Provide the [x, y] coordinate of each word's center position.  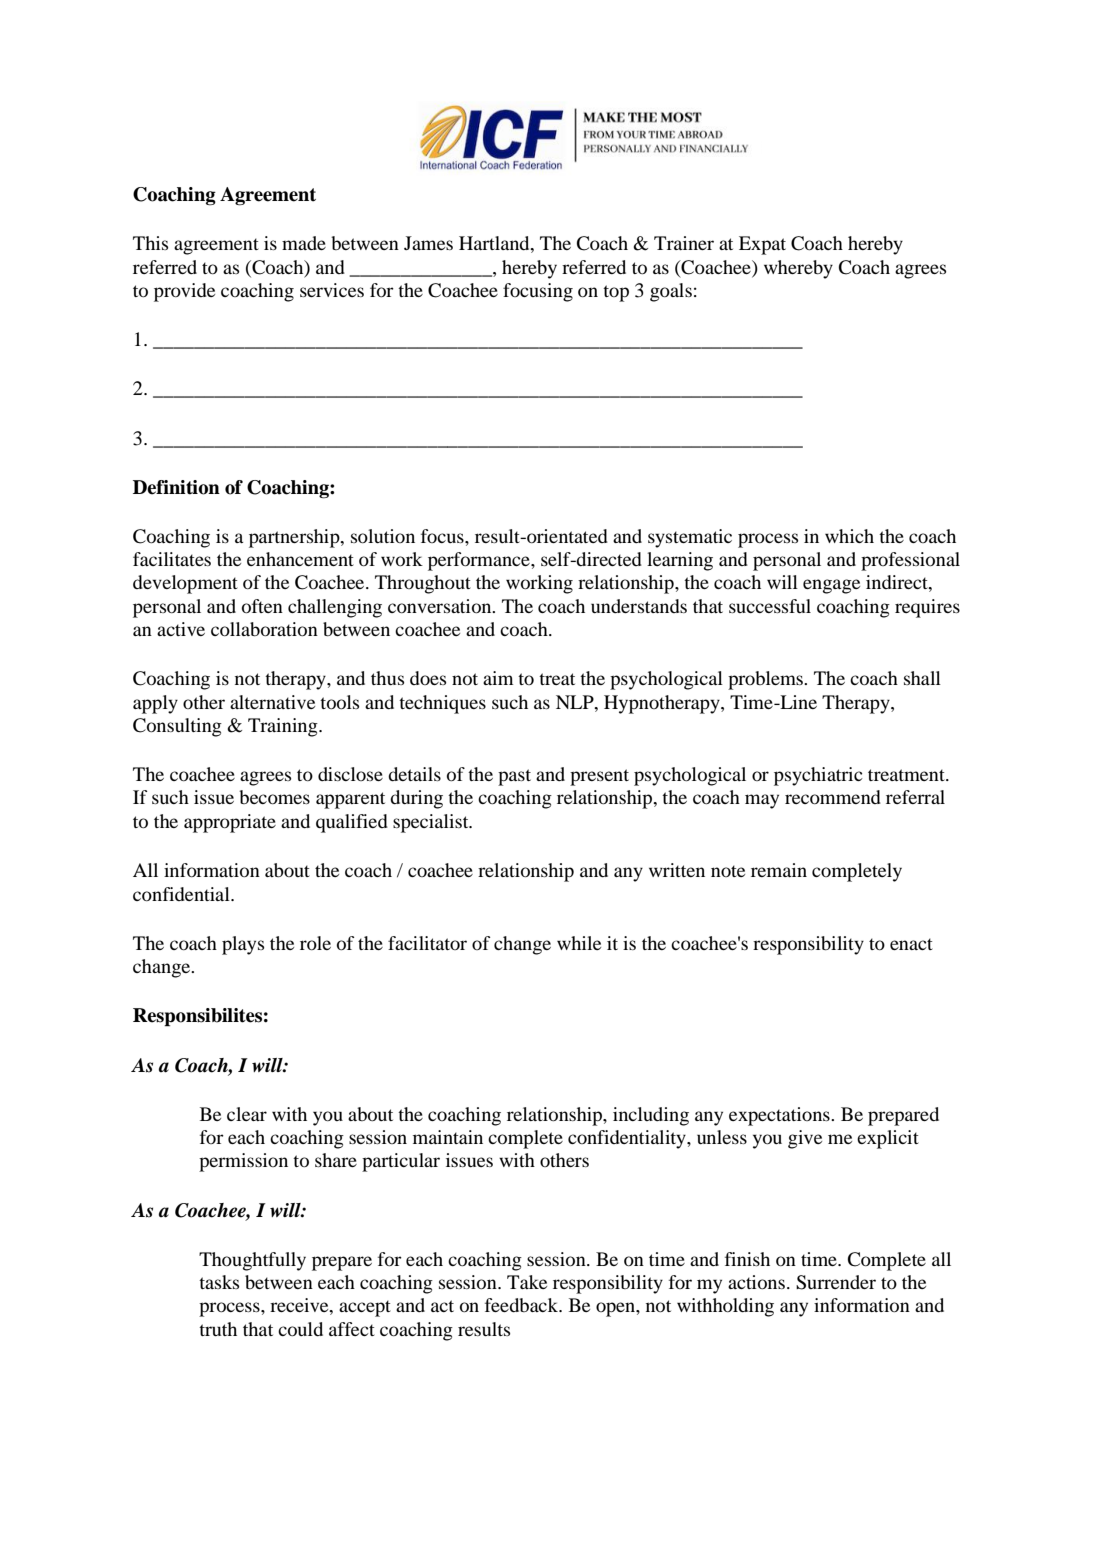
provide [184, 292]
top [616, 293]
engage [831, 586]
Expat [762, 245]
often [262, 606]
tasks [219, 1282]
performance [480, 561]
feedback [522, 1305]
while [579, 943]
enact [911, 944]
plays [243, 945]
